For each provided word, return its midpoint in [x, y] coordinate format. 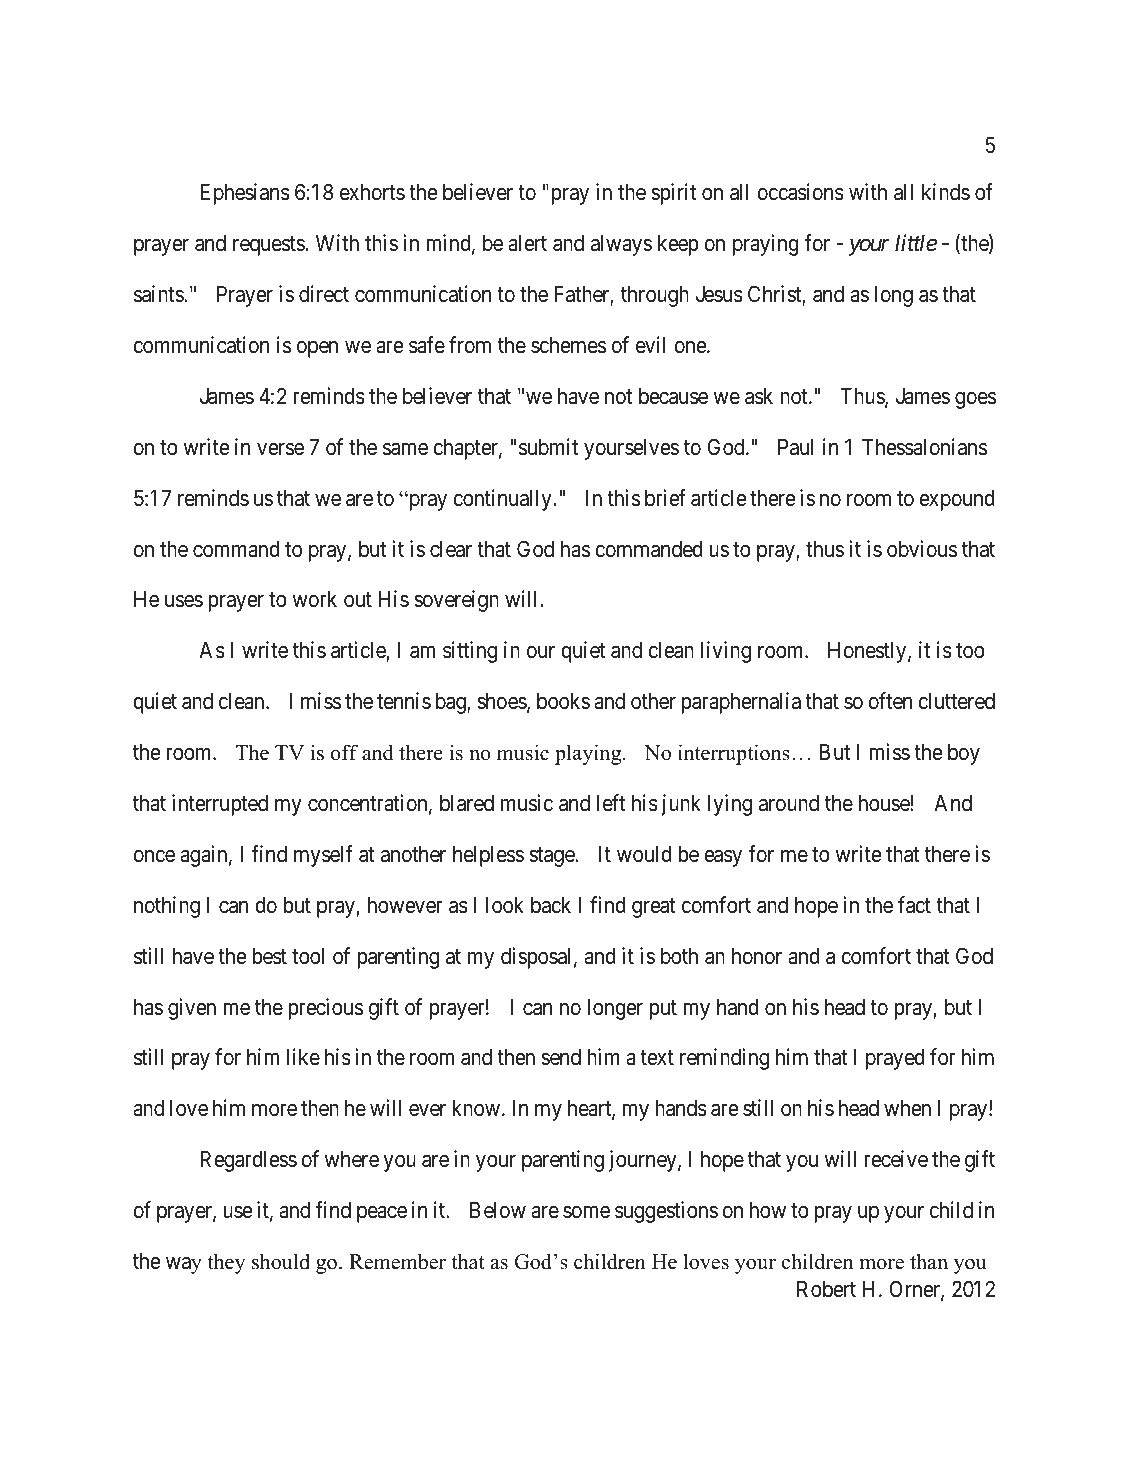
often [890, 701]
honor [757, 956]
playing [589, 754]
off [344, 752]
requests [269, 246]
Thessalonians [924, 447]
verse [280, 449]
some [586, 1212]
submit [548, 447]
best [269, 956]
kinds [946, 192]
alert [527, 243]
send [561, 1057]
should [281, 1261]
